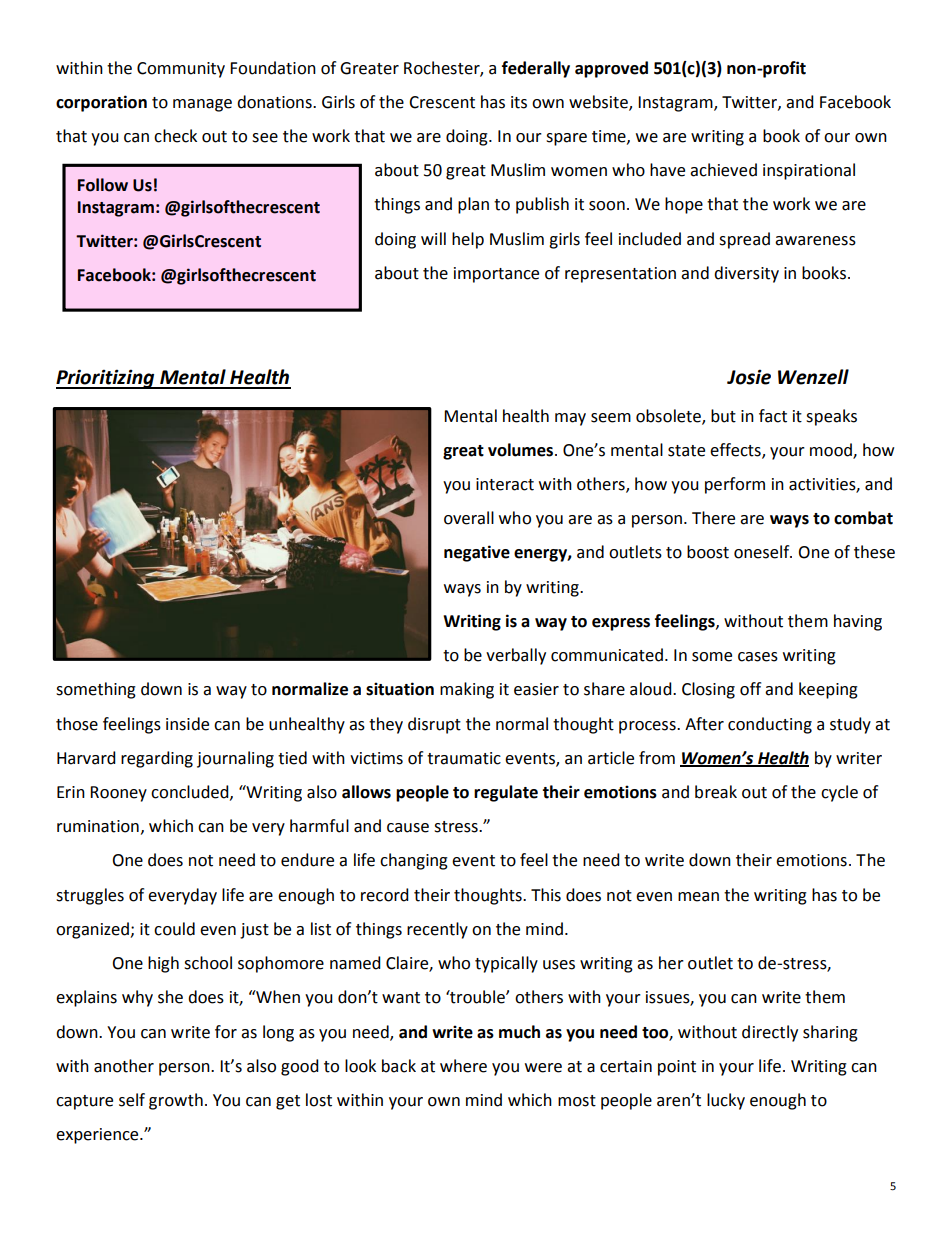  What do you see at coordinates (176, 1101) in the page?
I see `growth` at bounding box center [176, 1101].
